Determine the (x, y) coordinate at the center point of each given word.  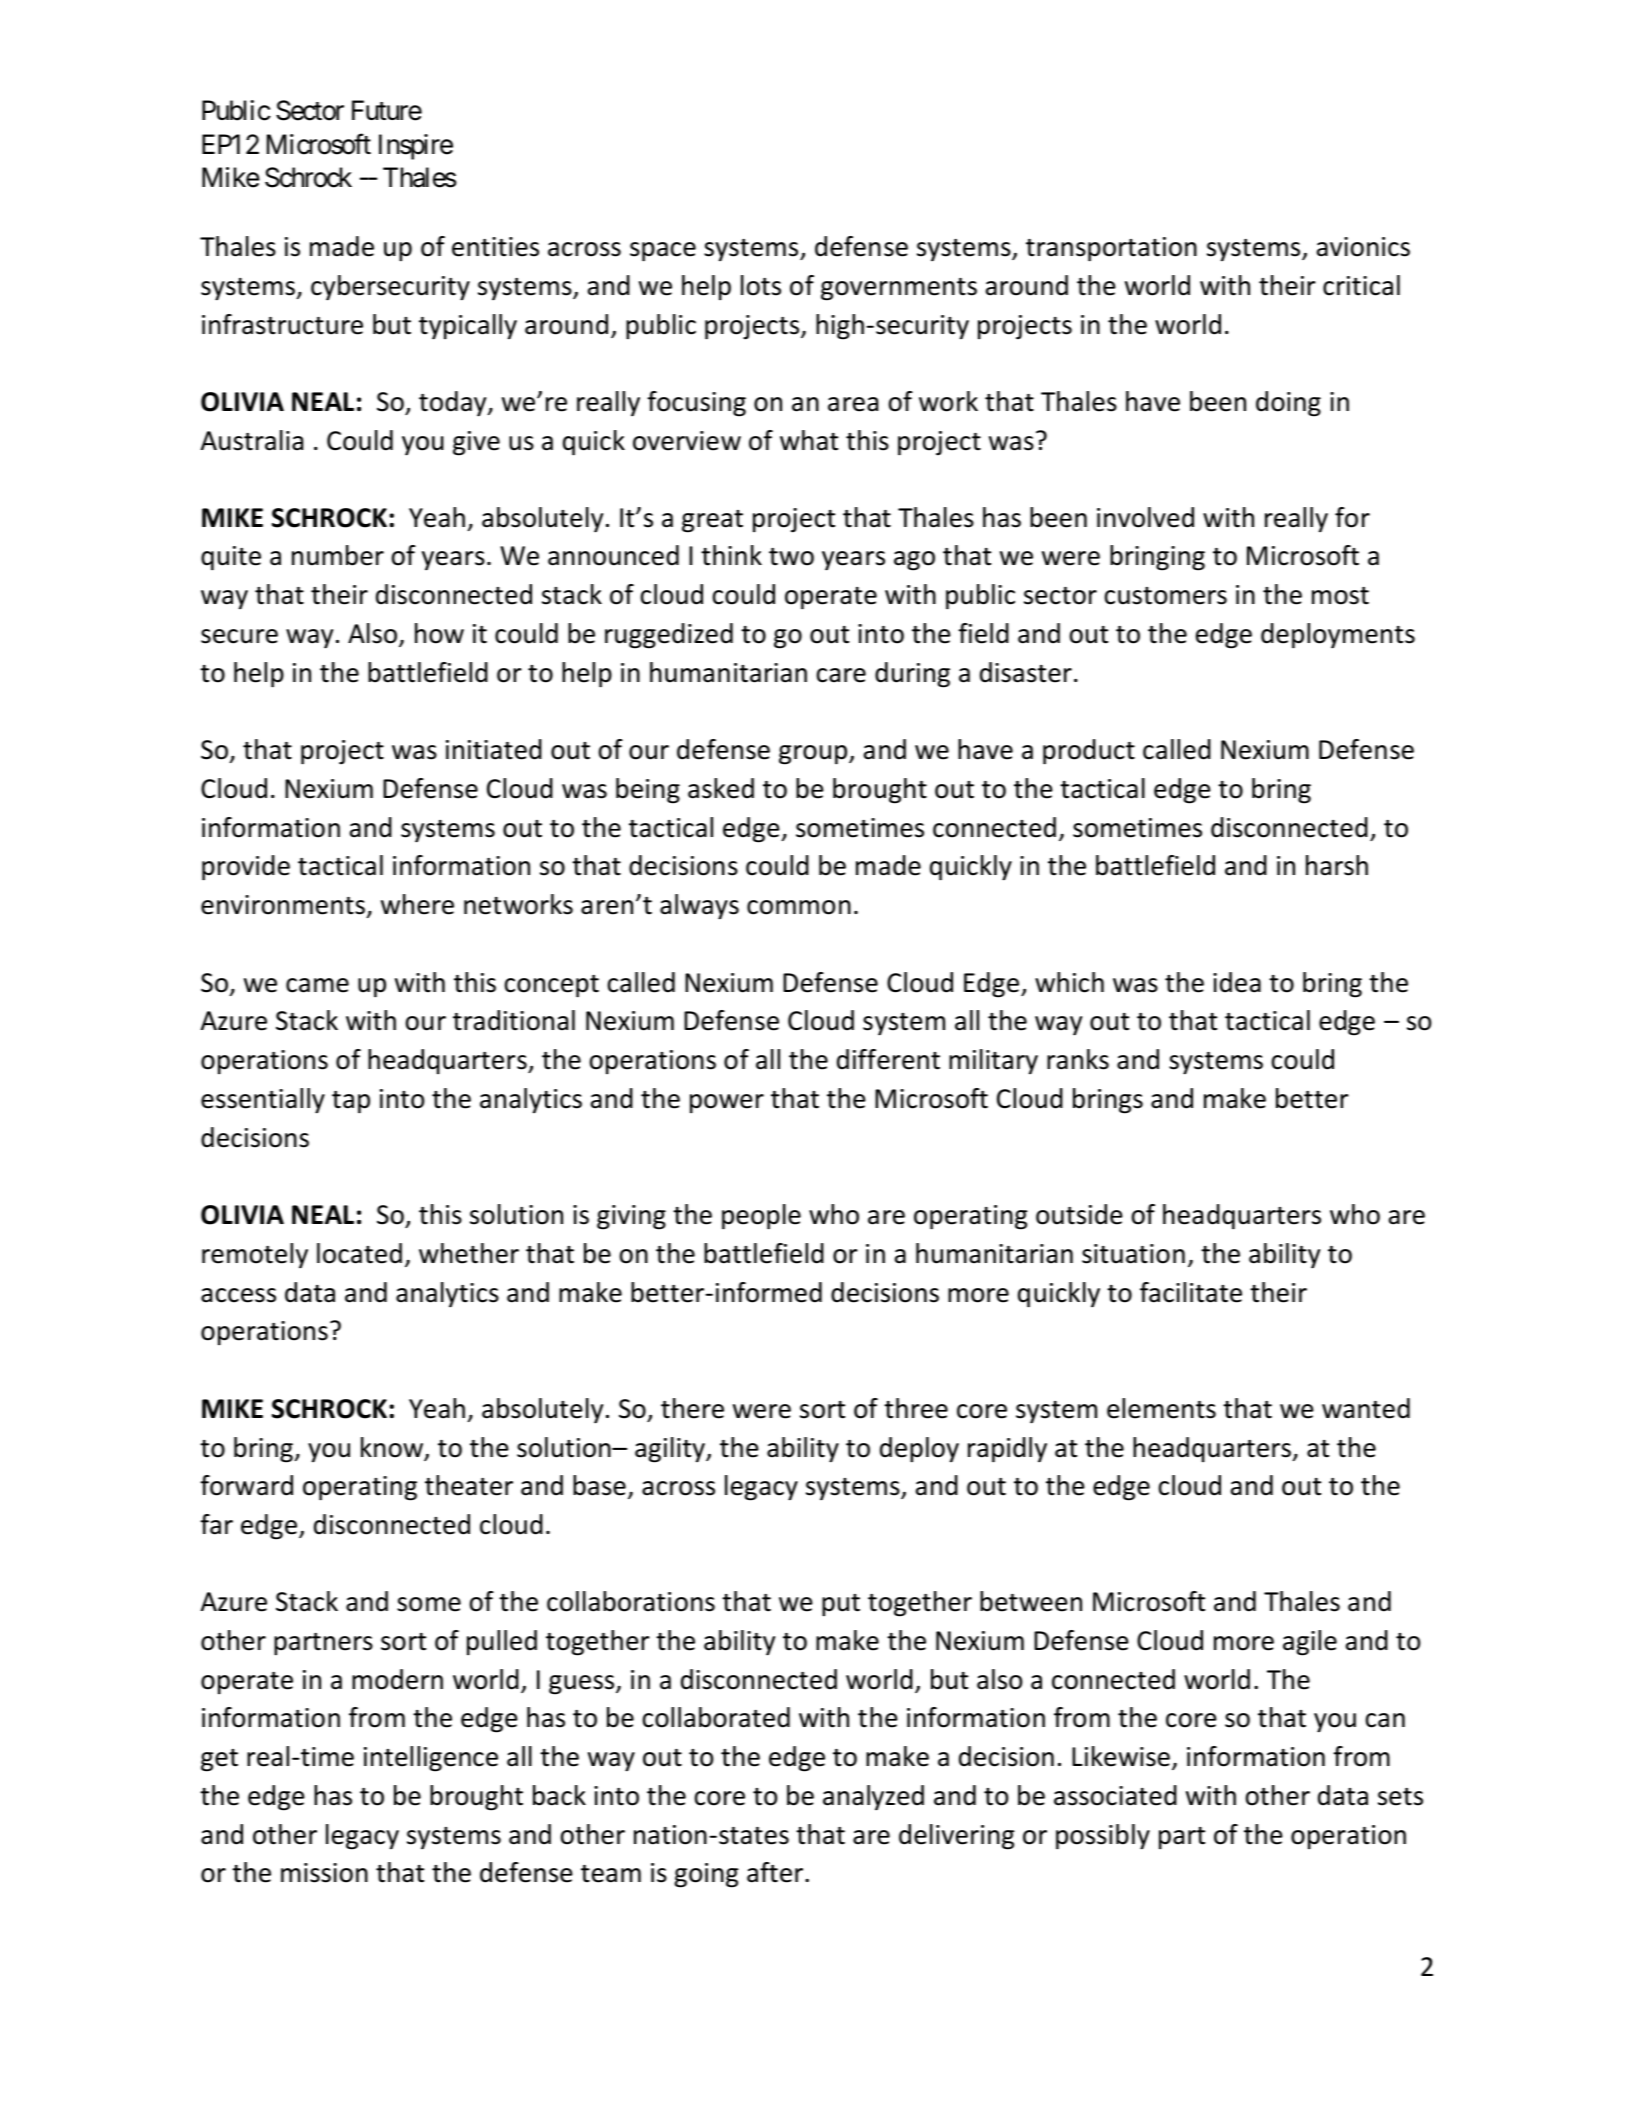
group (814, 755)
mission (324, 1873)
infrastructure (282, 324)
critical (1361, 285)
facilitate (1191, 1292)
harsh (1337, 865)
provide (246, 868)
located (359, 1253)
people (761, 1217)
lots (761, 285)
